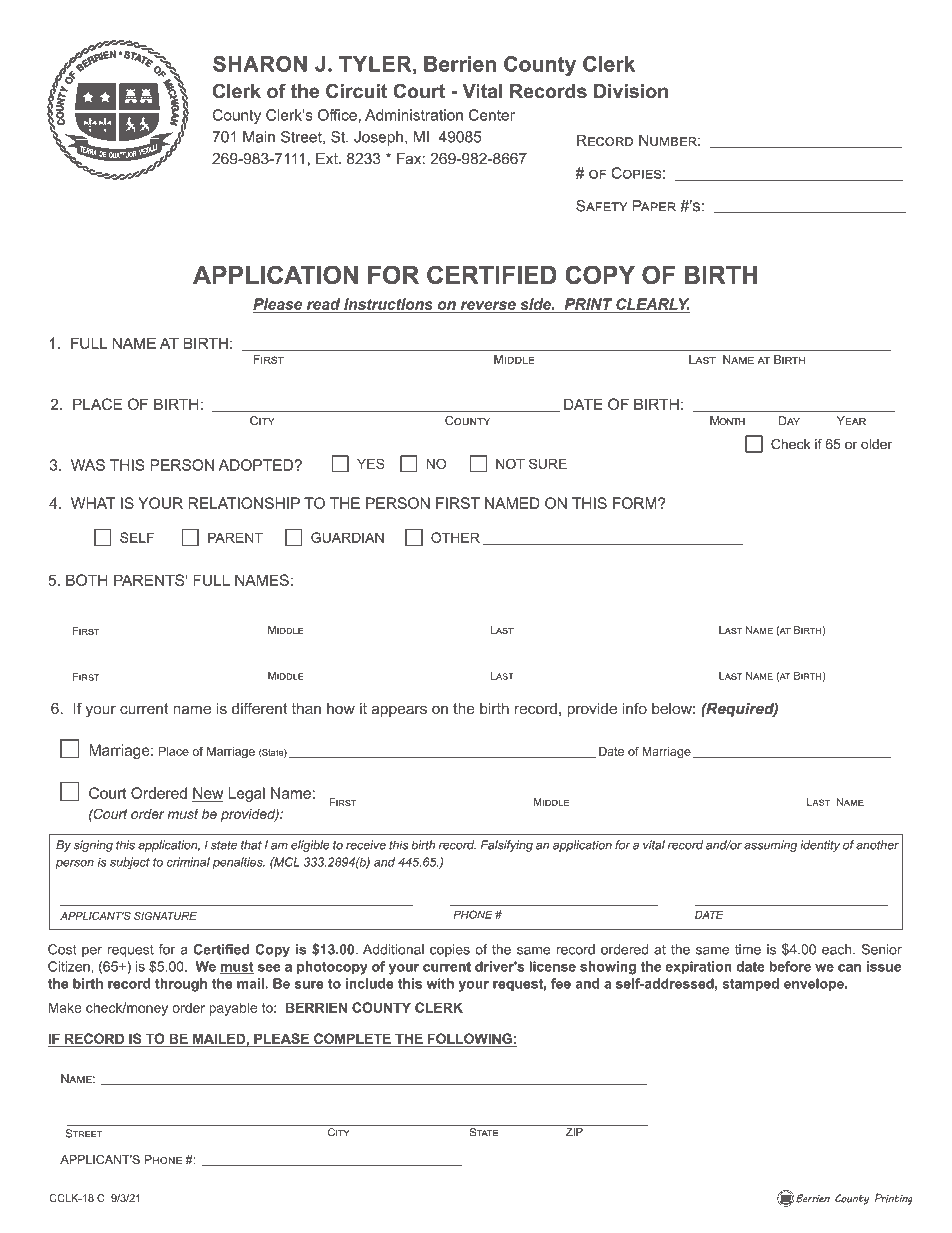  What do you see at coordinates (347, 537) in the screenshot?
I see `GUARDIAN` at bounding box center [347, 537].
